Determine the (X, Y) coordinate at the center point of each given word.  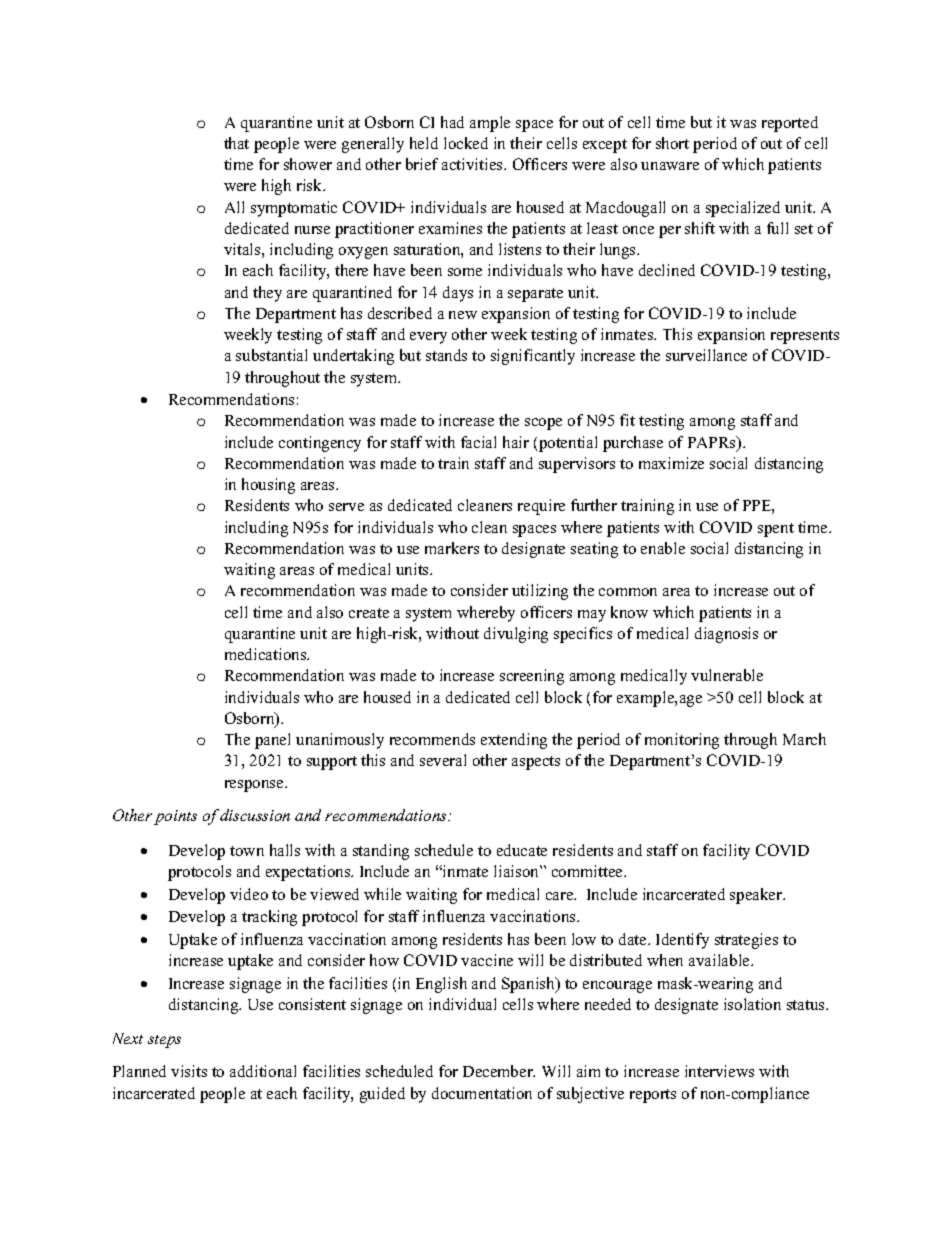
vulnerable (727, 675)
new (463, 315)
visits (189, 1071)
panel (272, 741)
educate (522, 850)
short (672, 143)
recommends (432, 739)
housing (268, 486)
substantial (271, 355)
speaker (757, 896)
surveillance (706, 355)
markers (452, 548)
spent (776, 530)
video (249, 894)
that (236, 143)
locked (466, 143)
